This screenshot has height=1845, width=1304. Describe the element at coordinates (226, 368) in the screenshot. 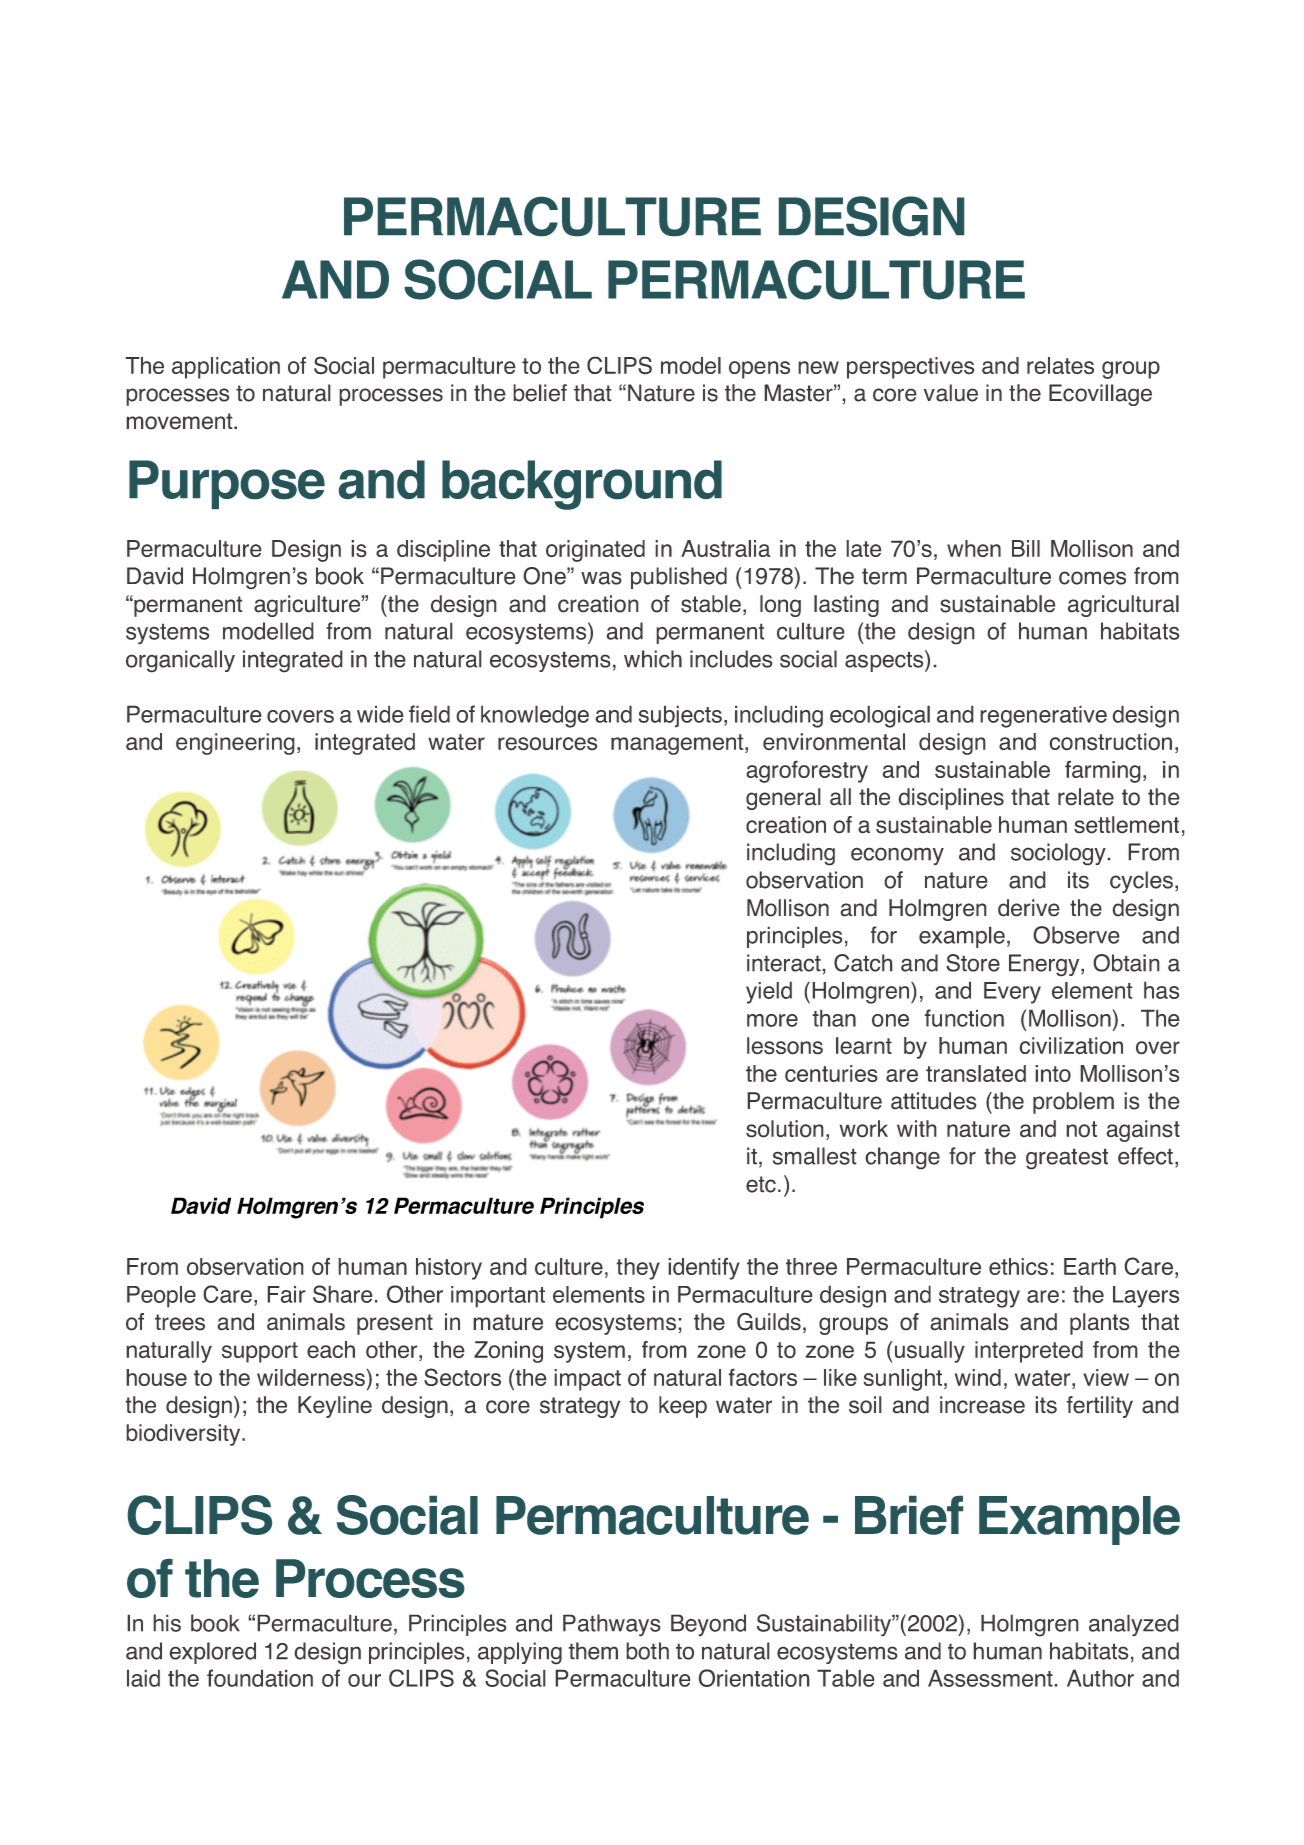

I see `application` at that location.
